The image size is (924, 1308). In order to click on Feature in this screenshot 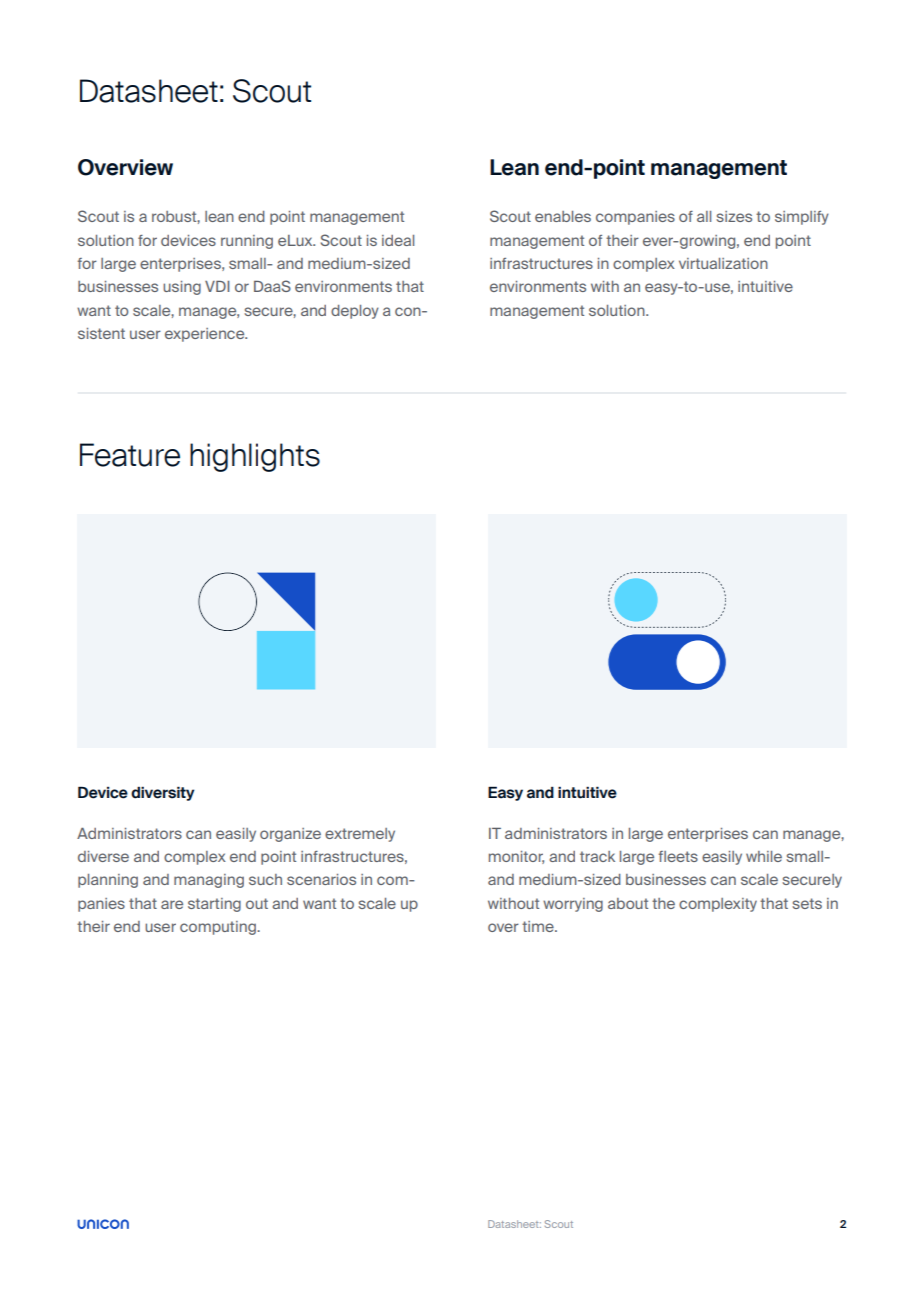, I will do `click(130, 455)`.
